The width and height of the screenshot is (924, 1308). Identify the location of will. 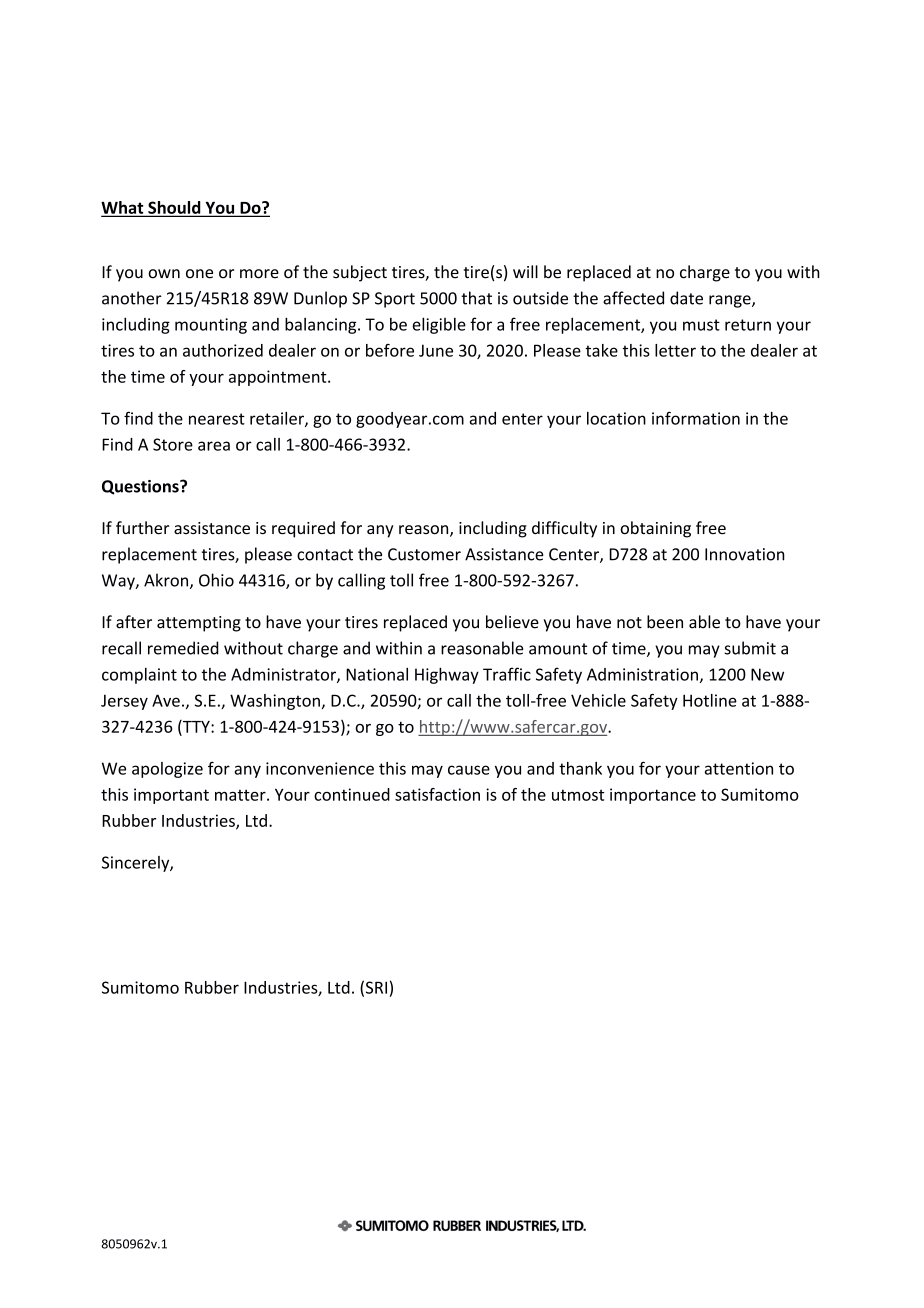
(525, 271).
